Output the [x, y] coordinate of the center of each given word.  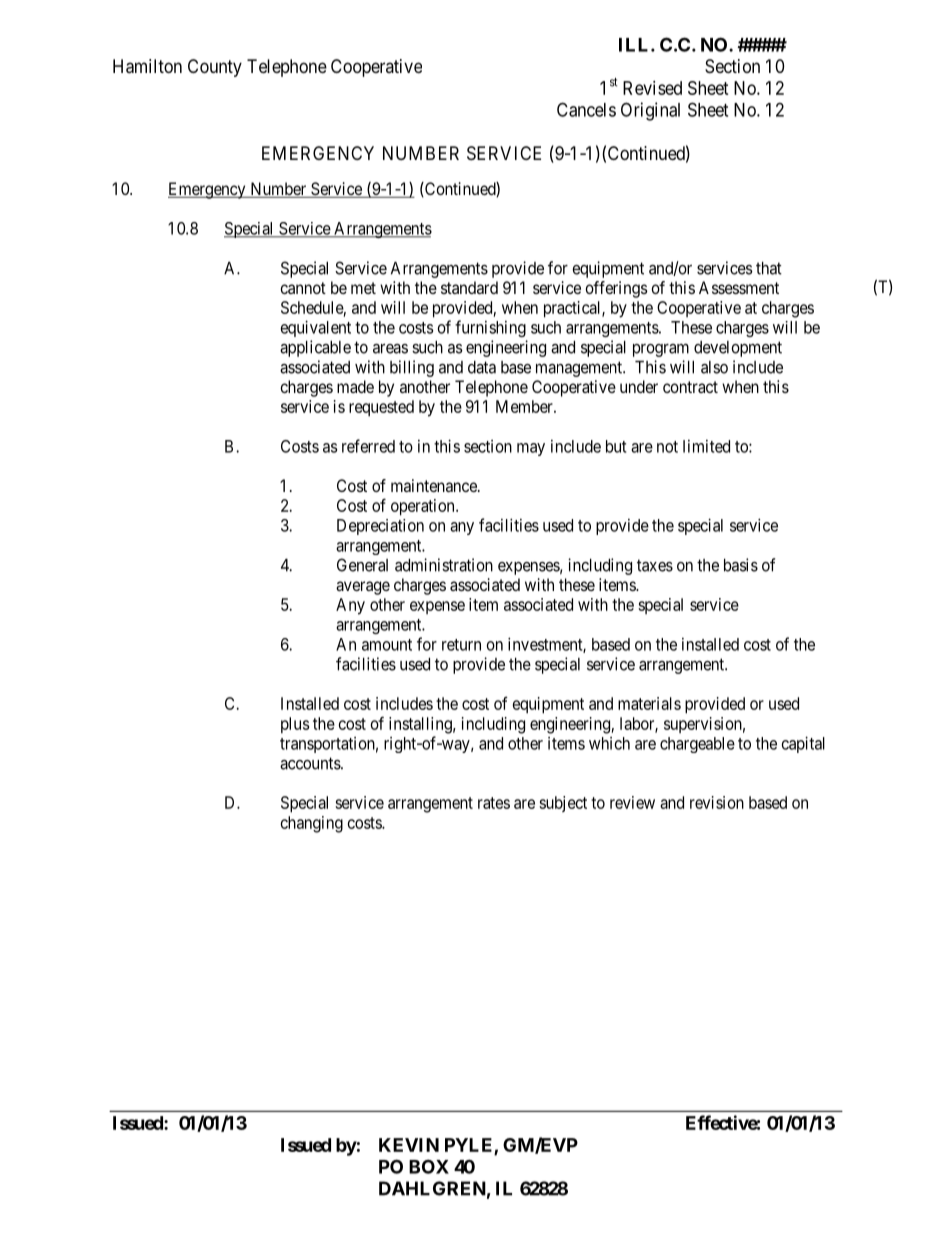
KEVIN [409, 1145]
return [461, 645]
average [363, 588]
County [215, 68]
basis [741, 565]
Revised [652, 88]
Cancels [586, 109]
